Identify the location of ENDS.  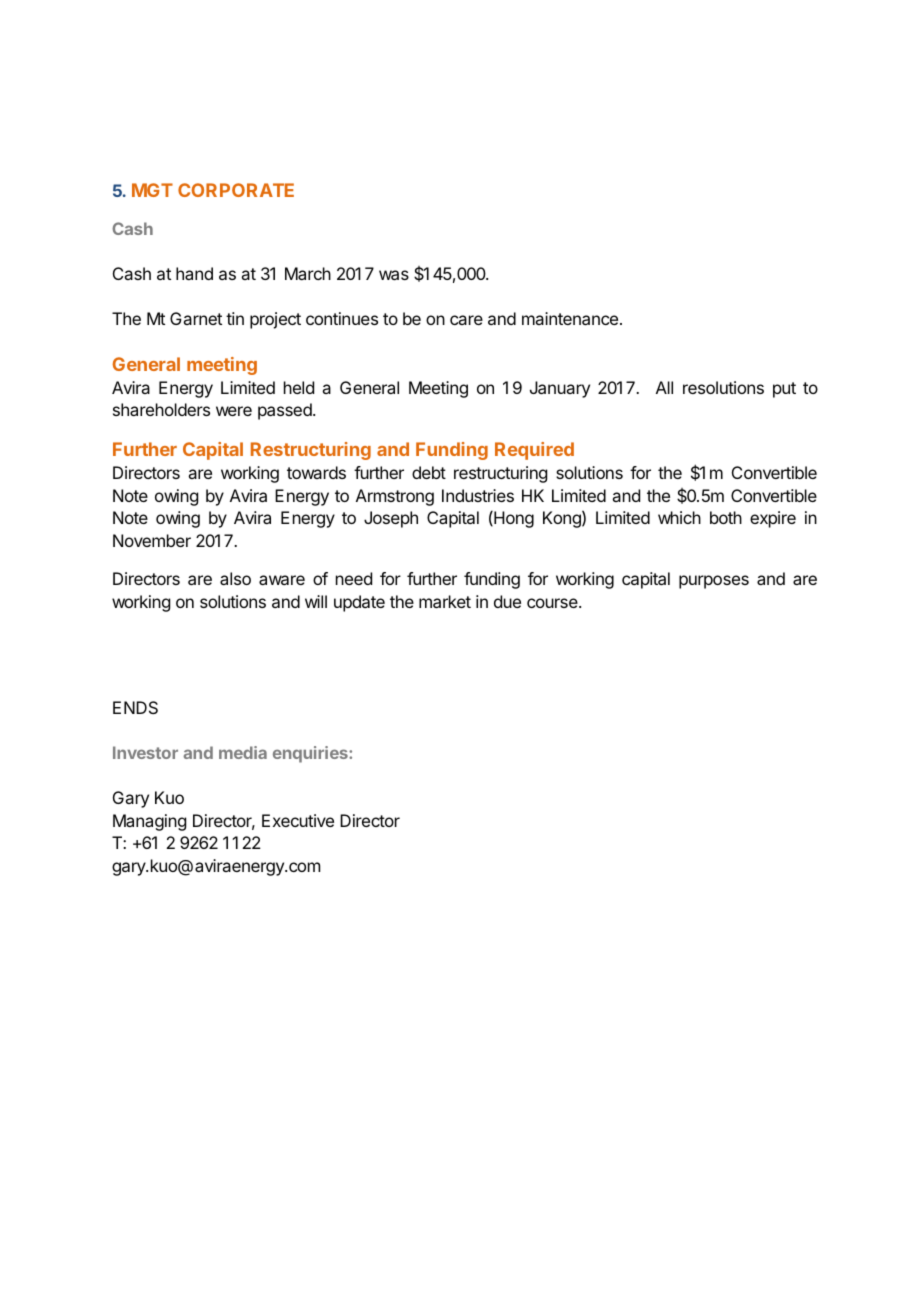
(135, 707).
